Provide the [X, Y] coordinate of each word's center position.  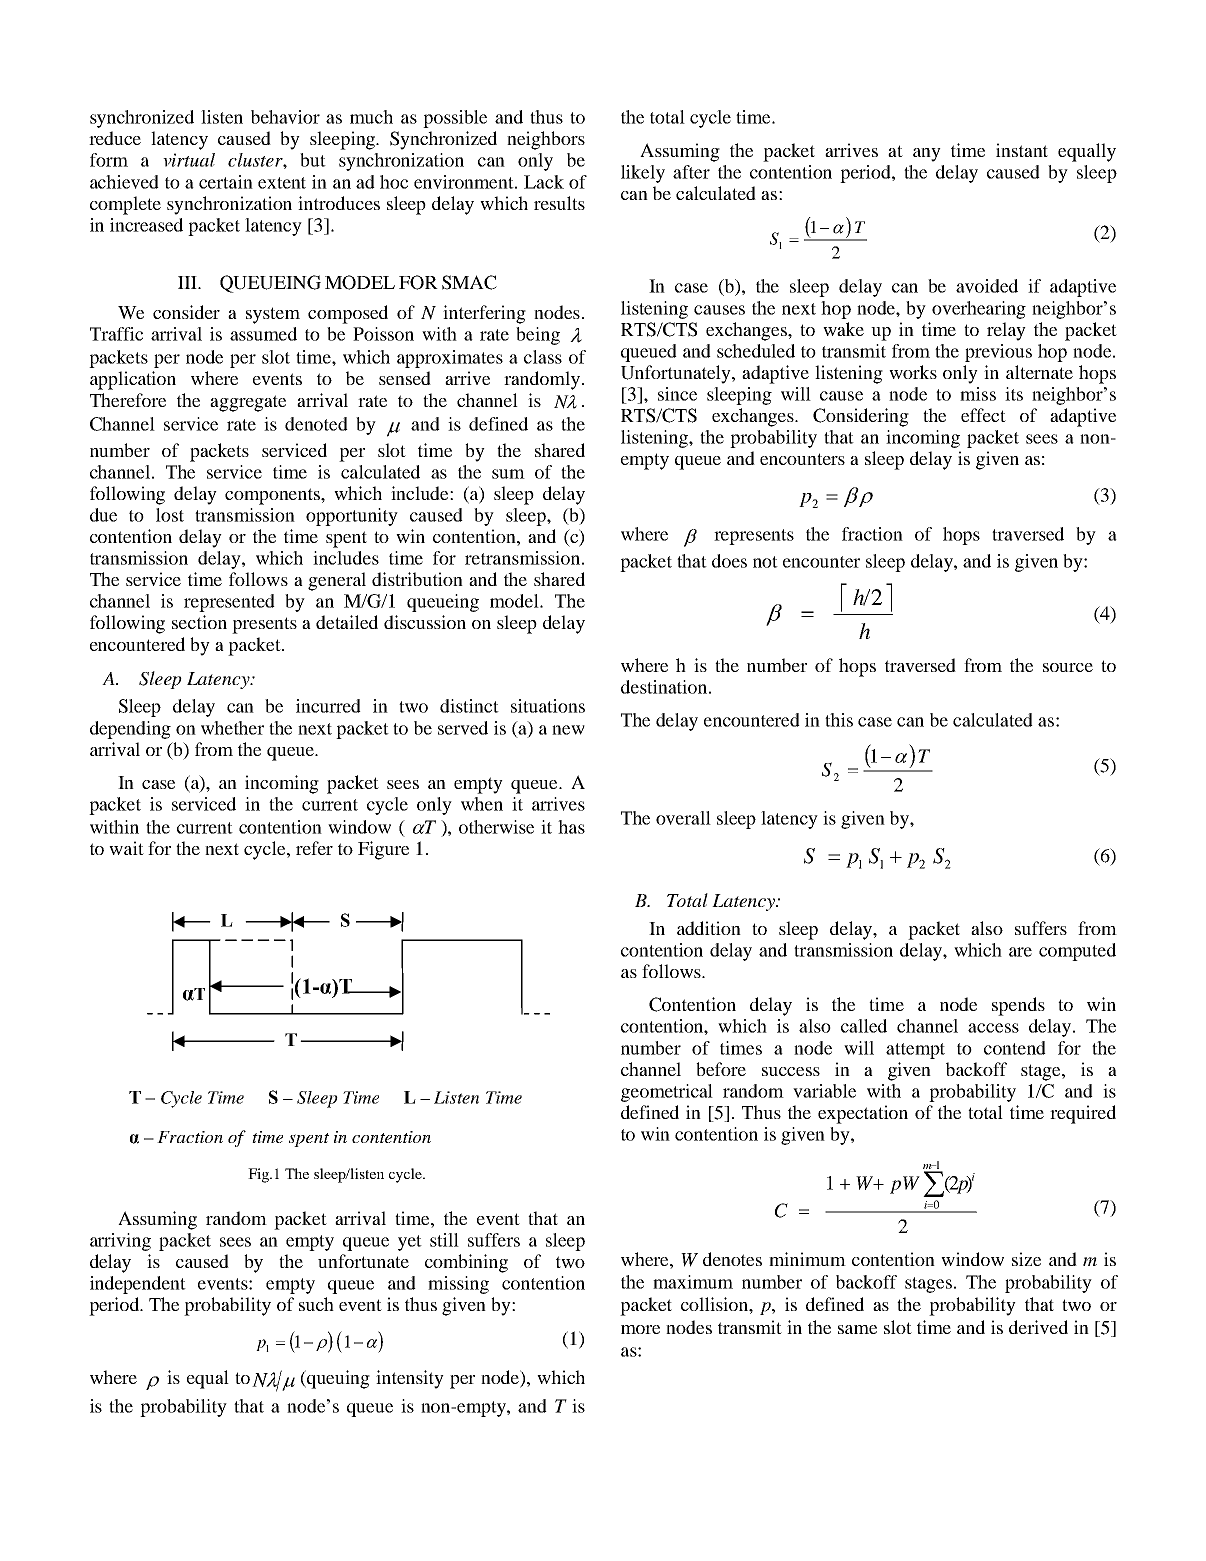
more [640, 1329]
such [316, 1304]
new [568, 730]
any [927, 155]
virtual [189, 160]
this [839, 720]
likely [643, 174]
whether [232, 728]
